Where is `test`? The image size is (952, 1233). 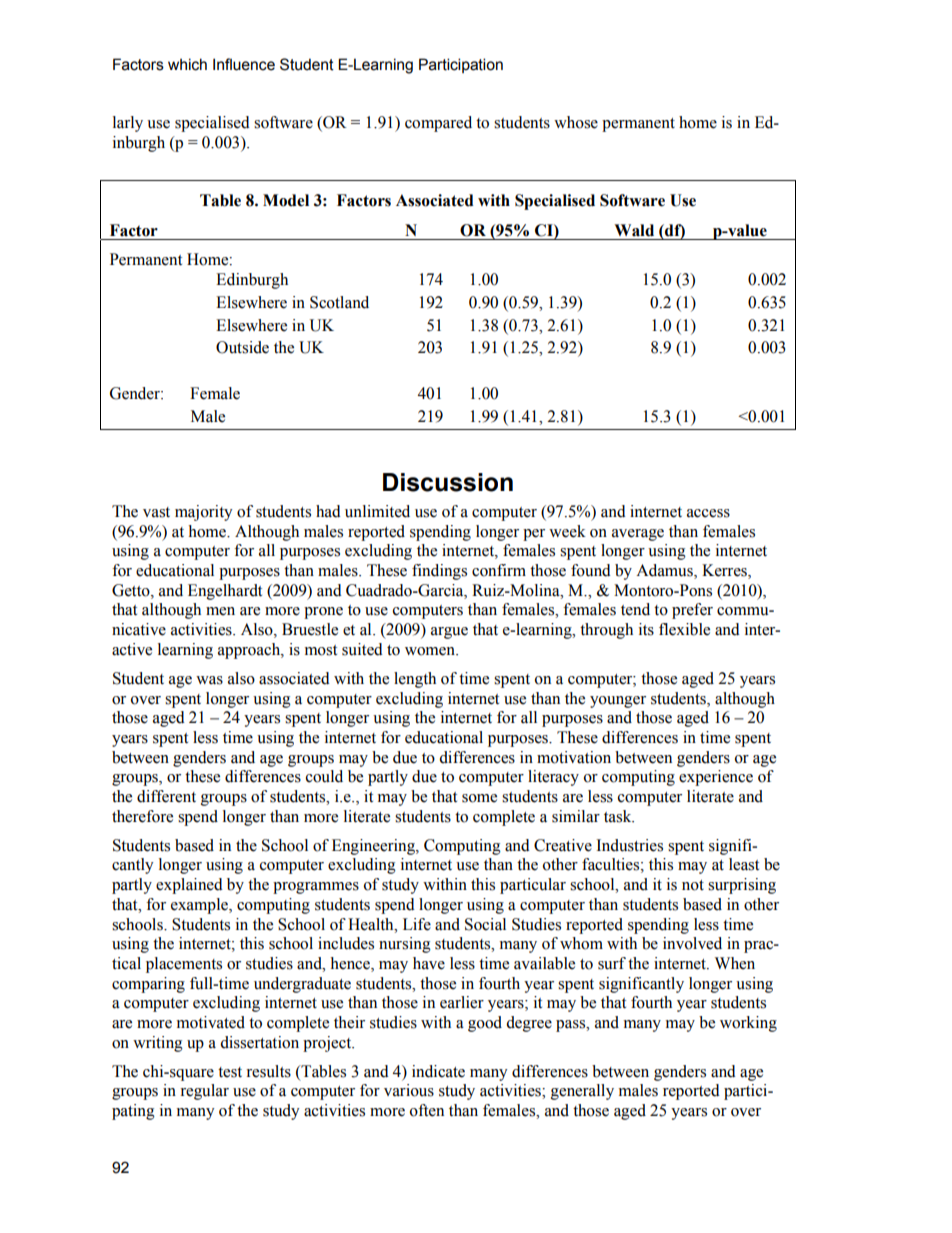 test is located at coordinates (230, 1072).
